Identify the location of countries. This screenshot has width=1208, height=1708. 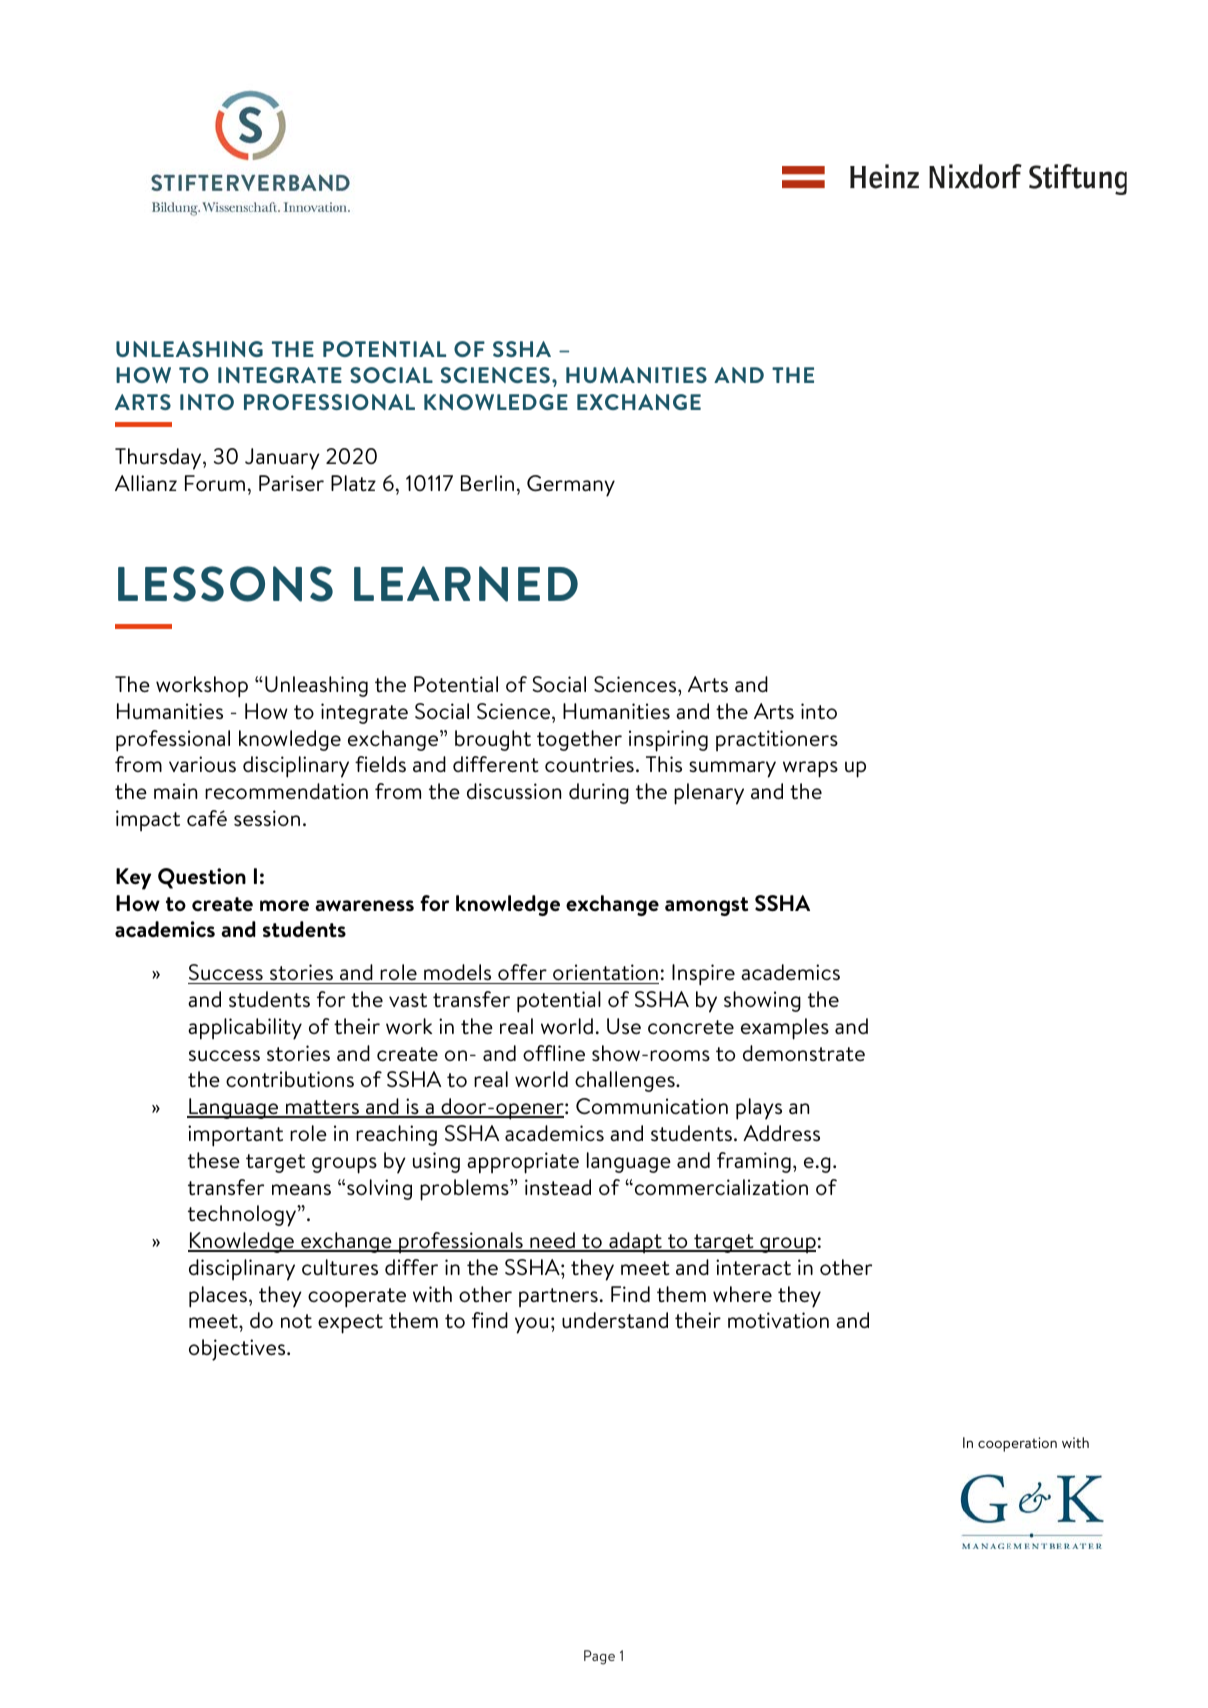
(589, 764).
